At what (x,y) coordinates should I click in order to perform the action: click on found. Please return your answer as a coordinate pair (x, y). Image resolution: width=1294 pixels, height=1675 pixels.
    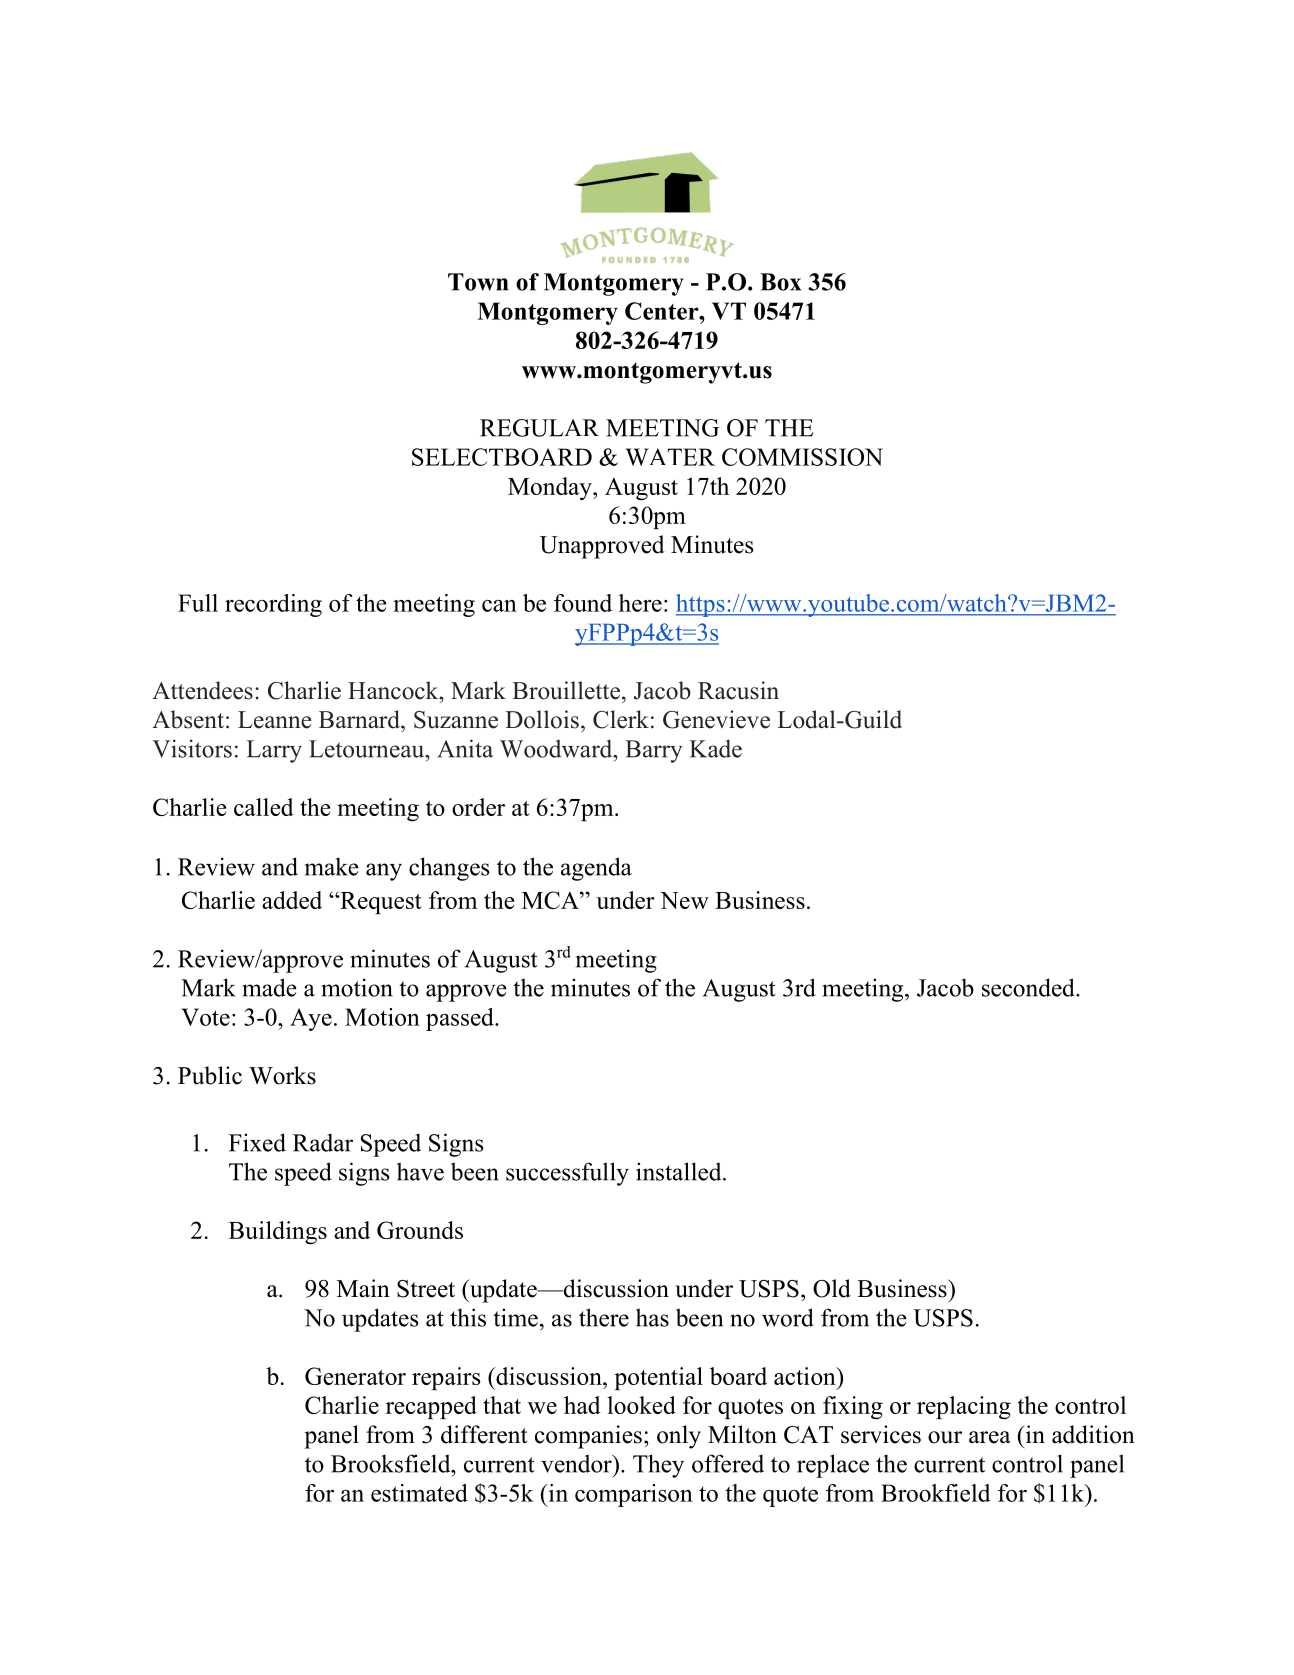
    Looking at the image, I should click on (583, 603).
